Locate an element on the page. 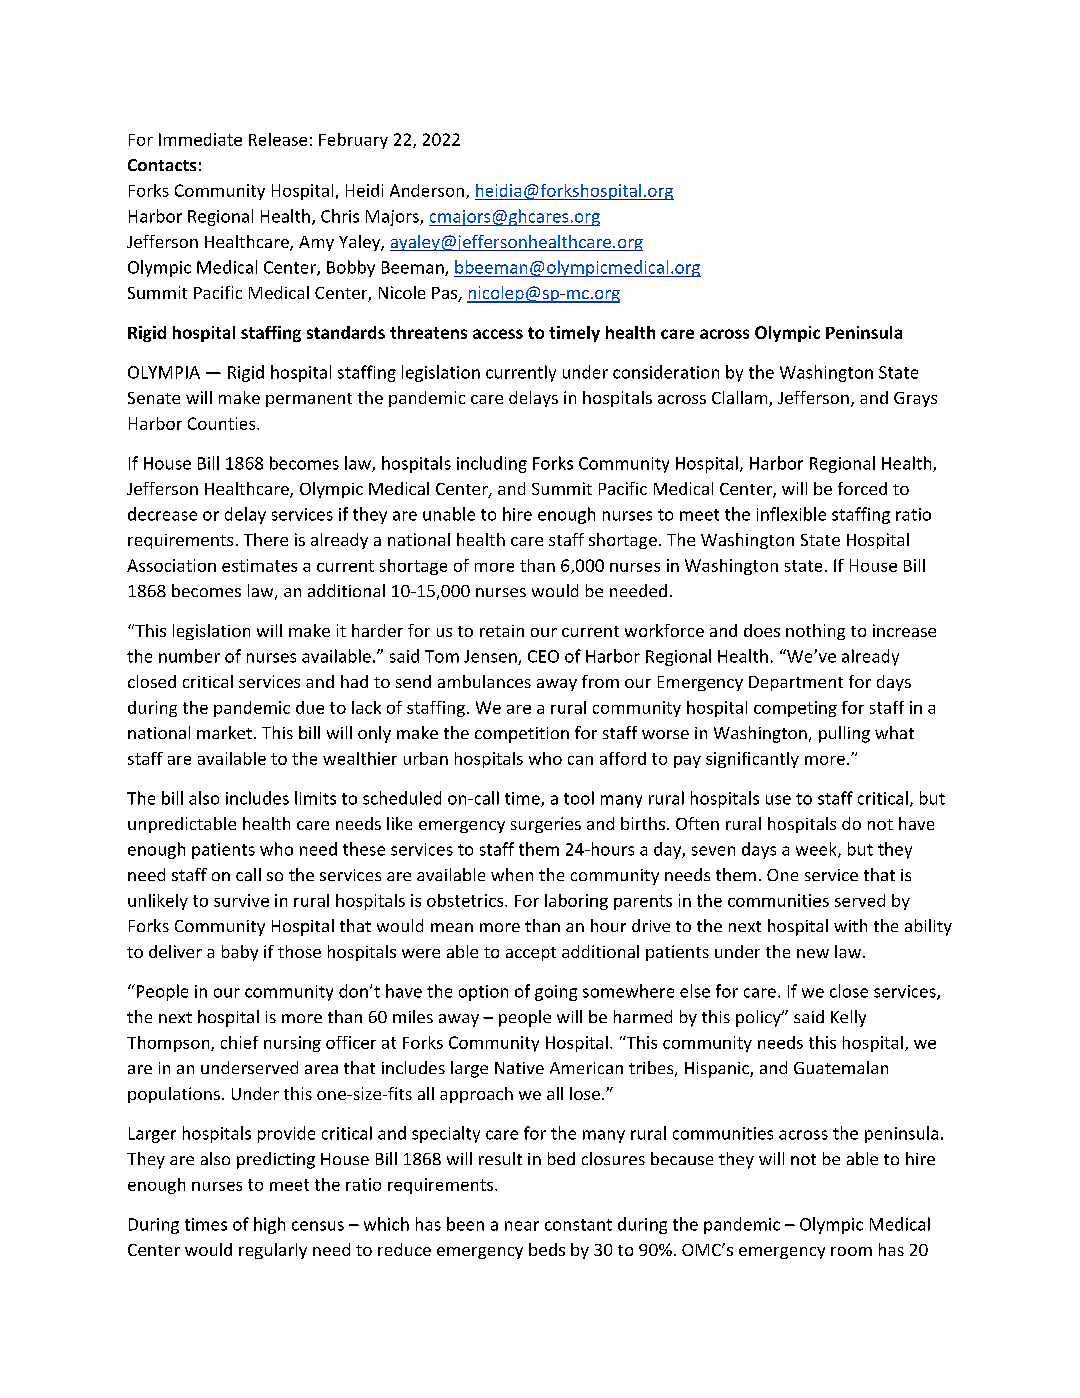 The height and width of the document is (1398, 1080). limits is located at coordinates (315, 798).
